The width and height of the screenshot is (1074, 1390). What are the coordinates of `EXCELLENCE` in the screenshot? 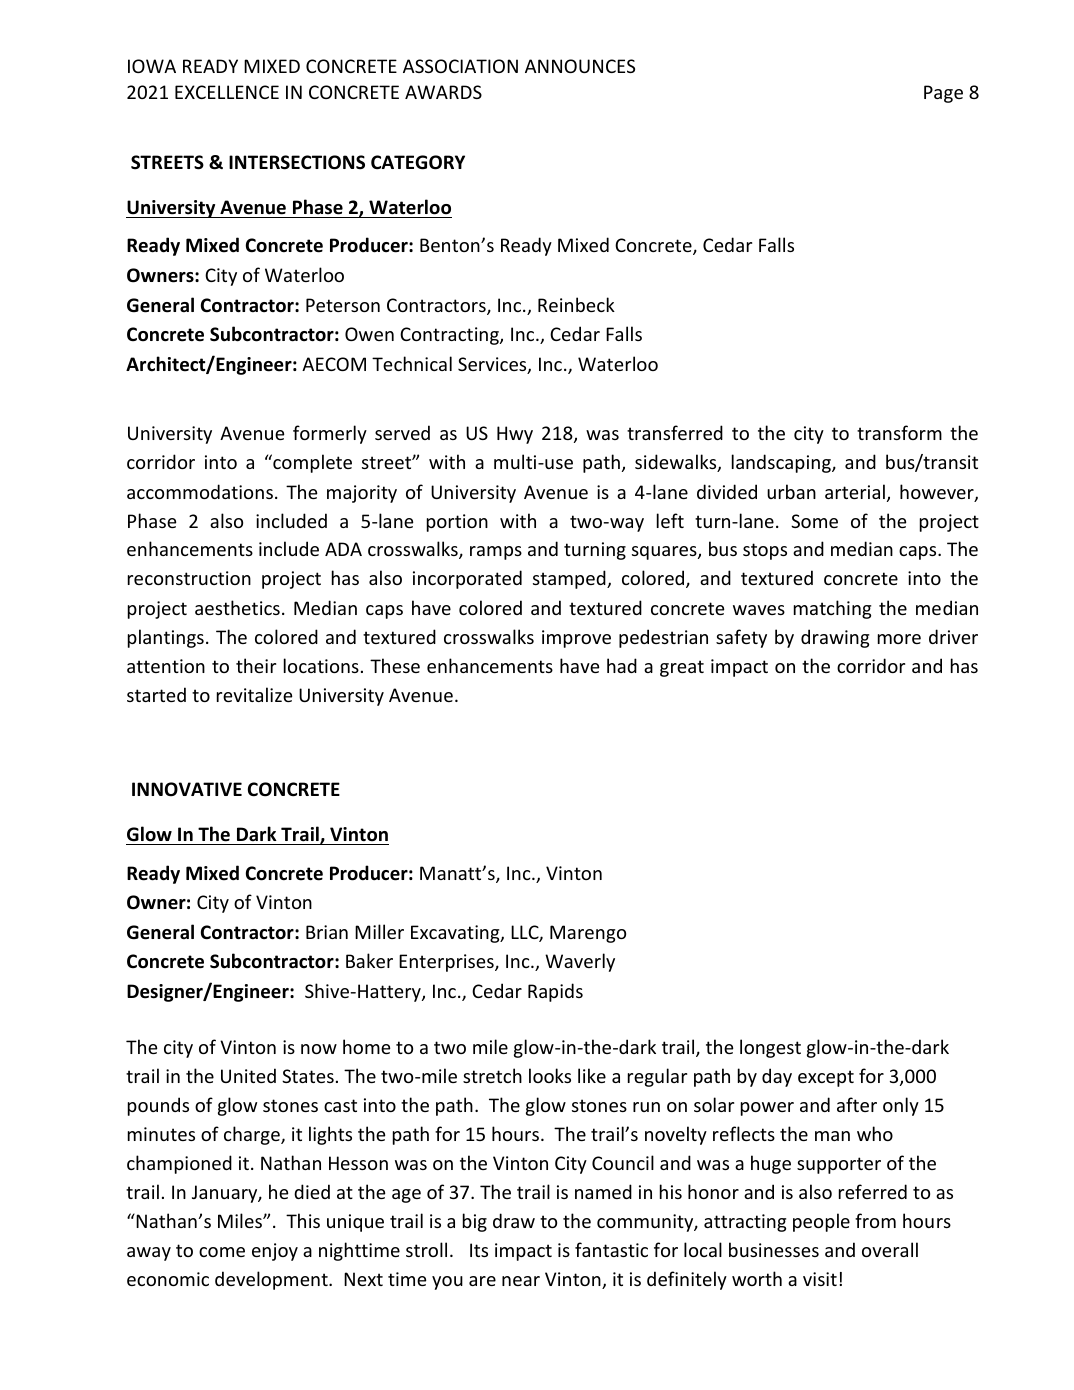 It's located at (227, 92).
